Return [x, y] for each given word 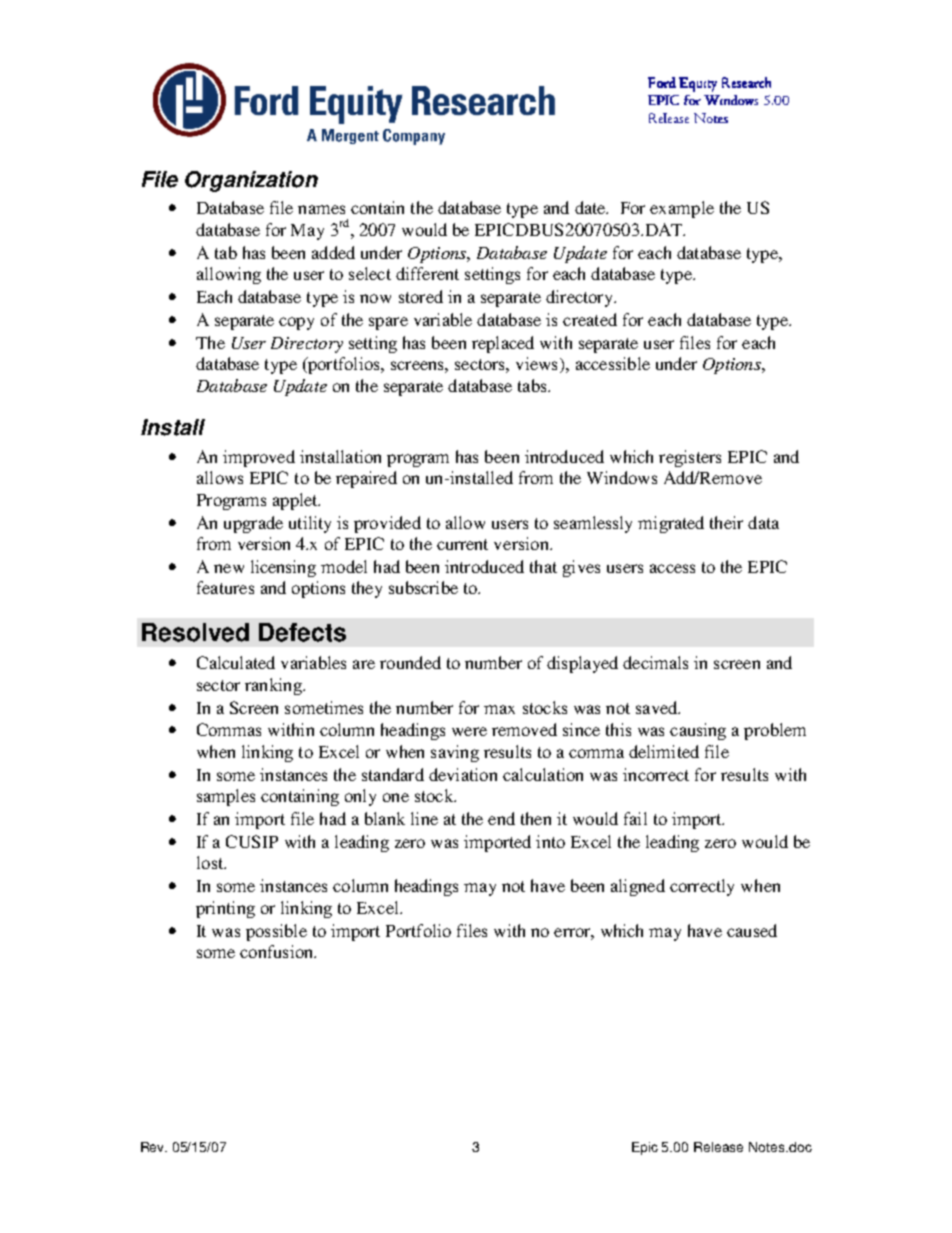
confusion [278, 951]
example [682, 209]
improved [259, 458]
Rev [154, 1147]
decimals [655, 662]
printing [225, 909]
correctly [702, 887]
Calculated [236, 662]
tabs [533, 385]
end [501, 818]
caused [752, 930]
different [427, 273]
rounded [410, 662]
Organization [251, 181]
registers [690, 458]
